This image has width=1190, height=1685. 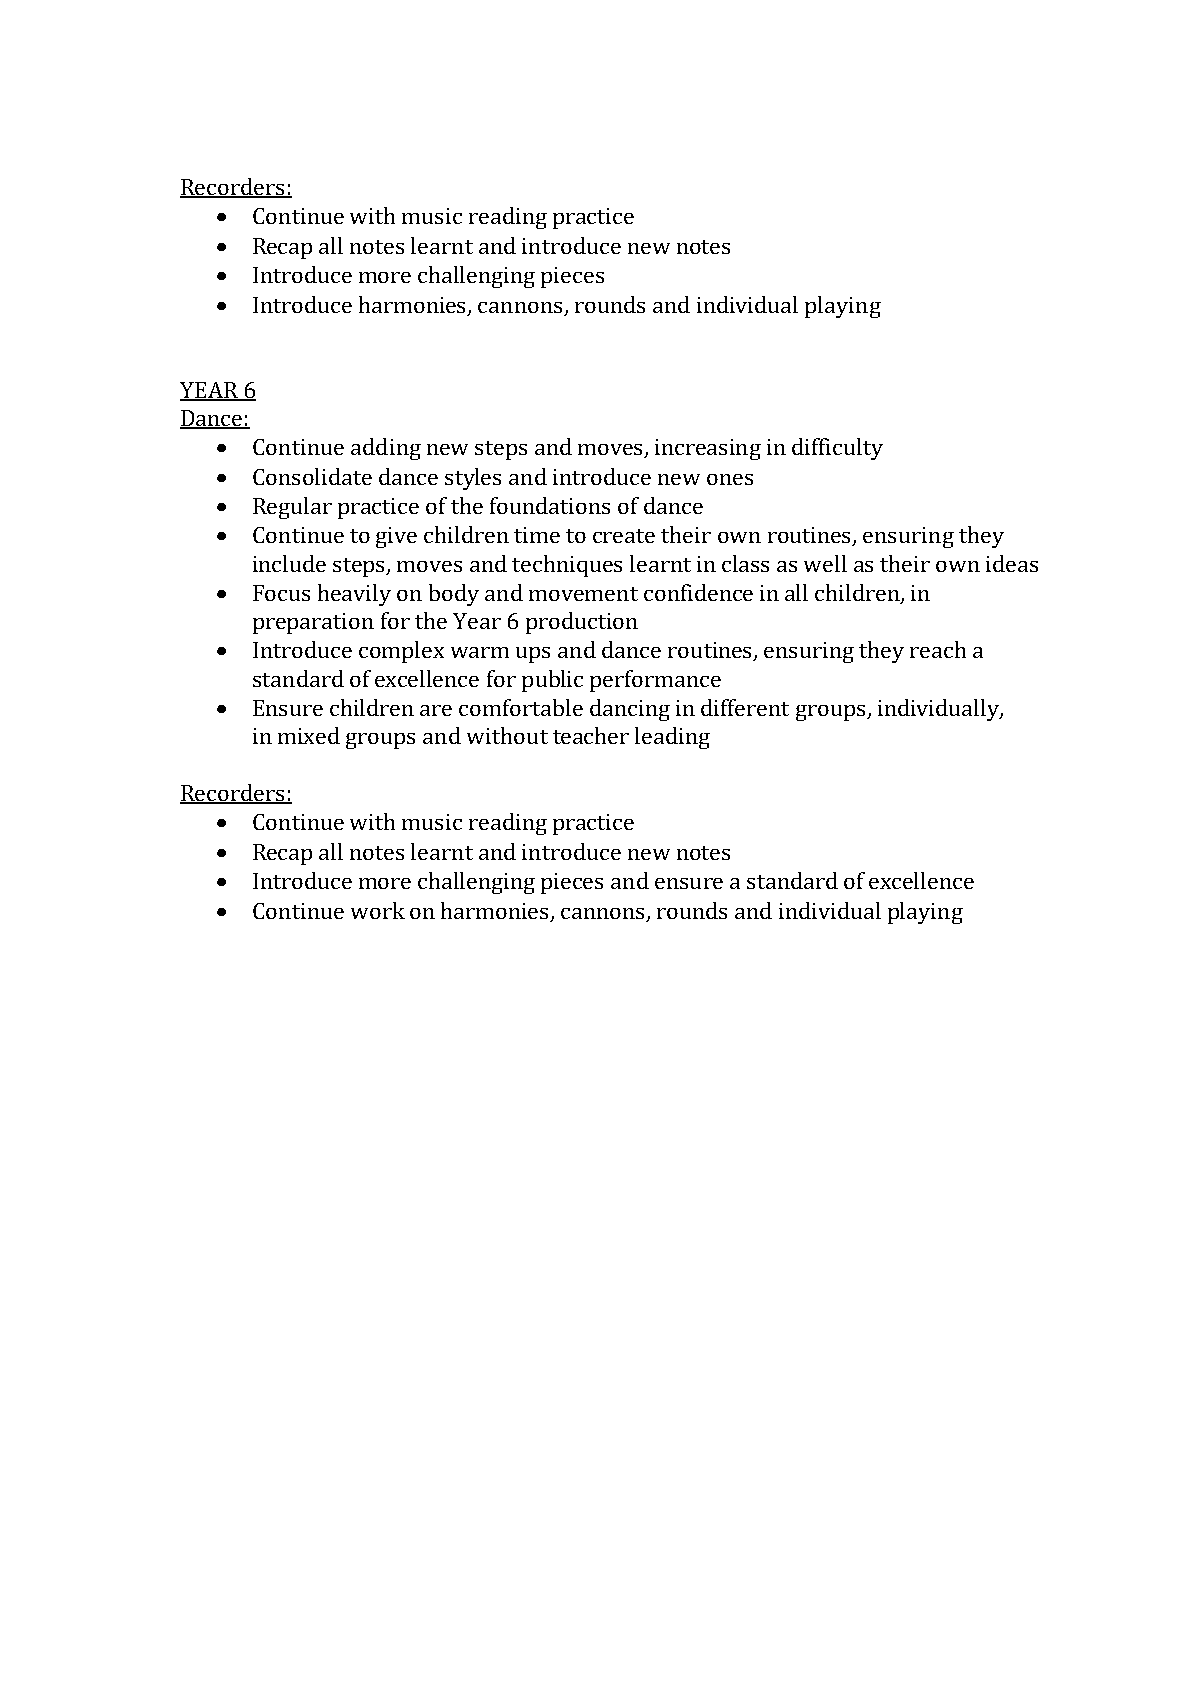 I want to click on adding, so click(x=386, y=449).
